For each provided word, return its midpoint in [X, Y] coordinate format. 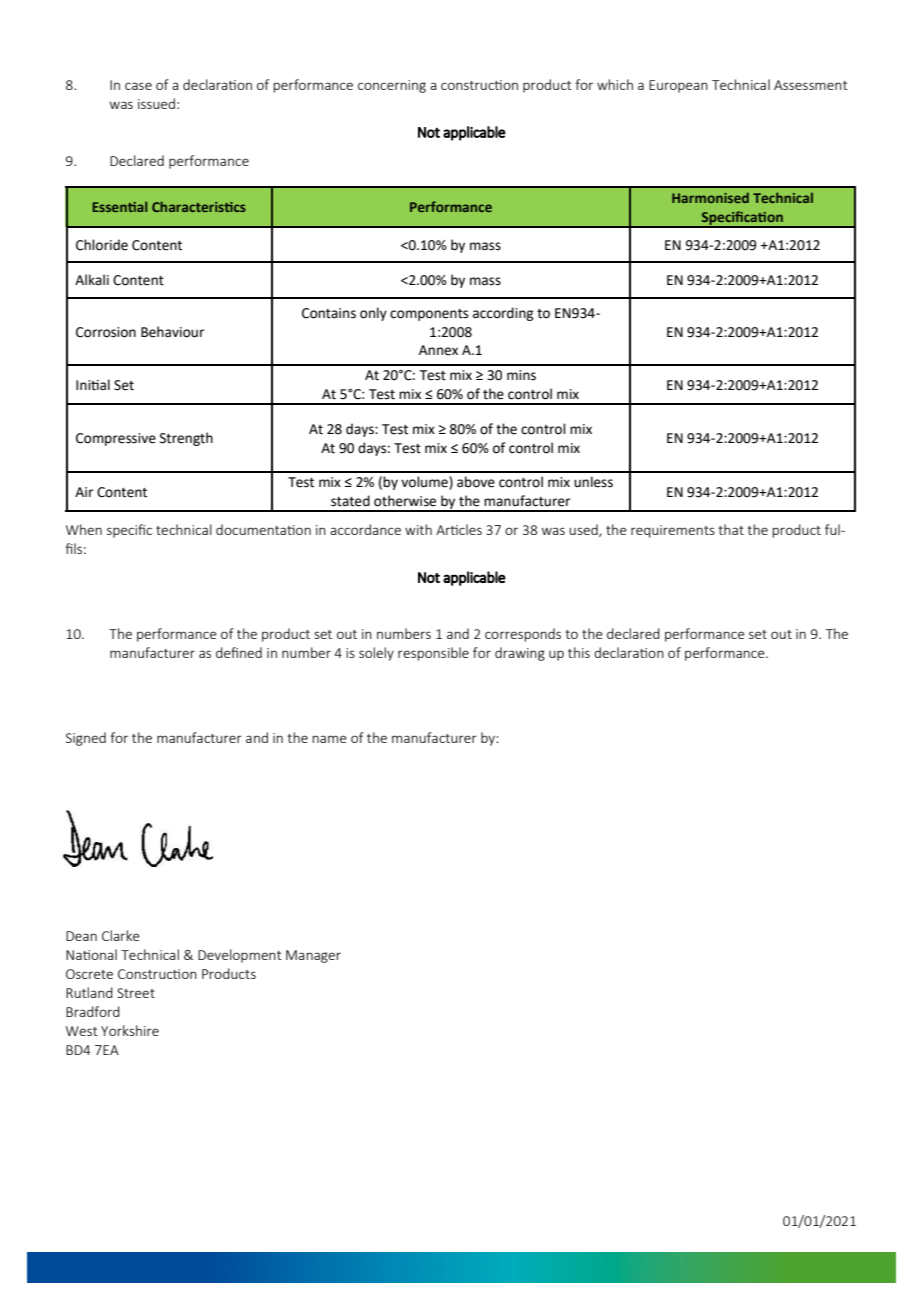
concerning [392, 86]
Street [136, 993]
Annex [438, 350]
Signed [86, 739]
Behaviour [172, 332]
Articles [459, 529]
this [579, 652]
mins [521, 375]
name [329, 739]
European [678, 86]
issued [156, 103]
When [84, 529]
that [731, 529]
